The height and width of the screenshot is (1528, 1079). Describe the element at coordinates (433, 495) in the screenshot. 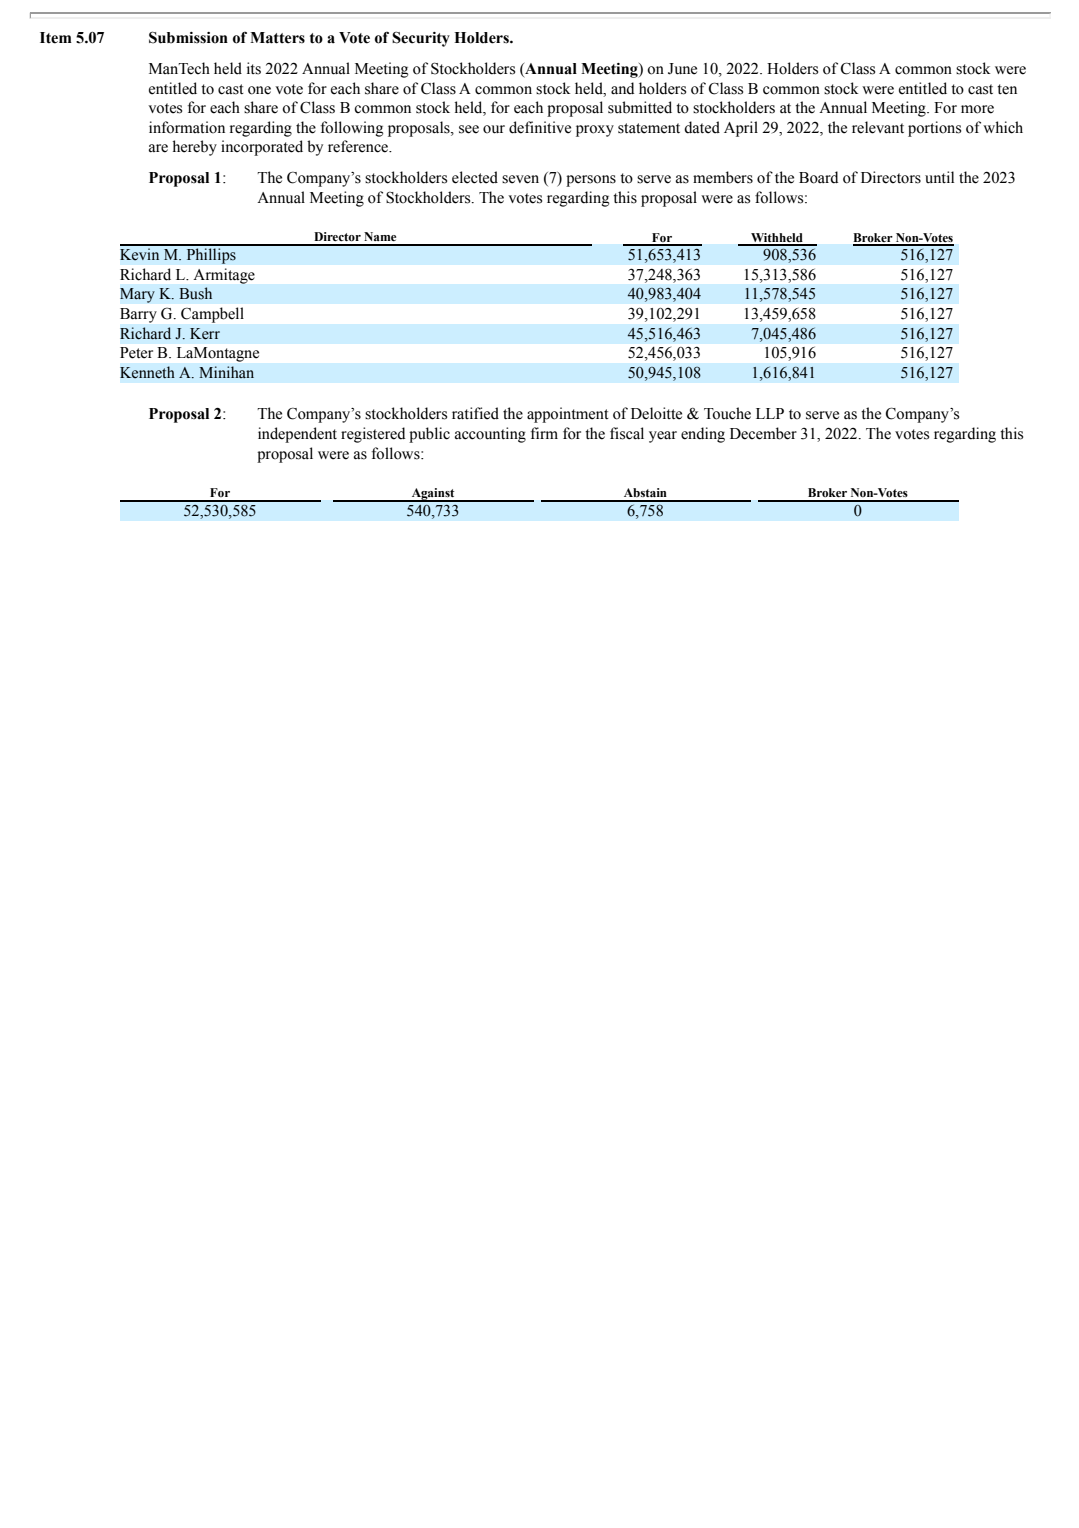

I see `Against` at that location.
